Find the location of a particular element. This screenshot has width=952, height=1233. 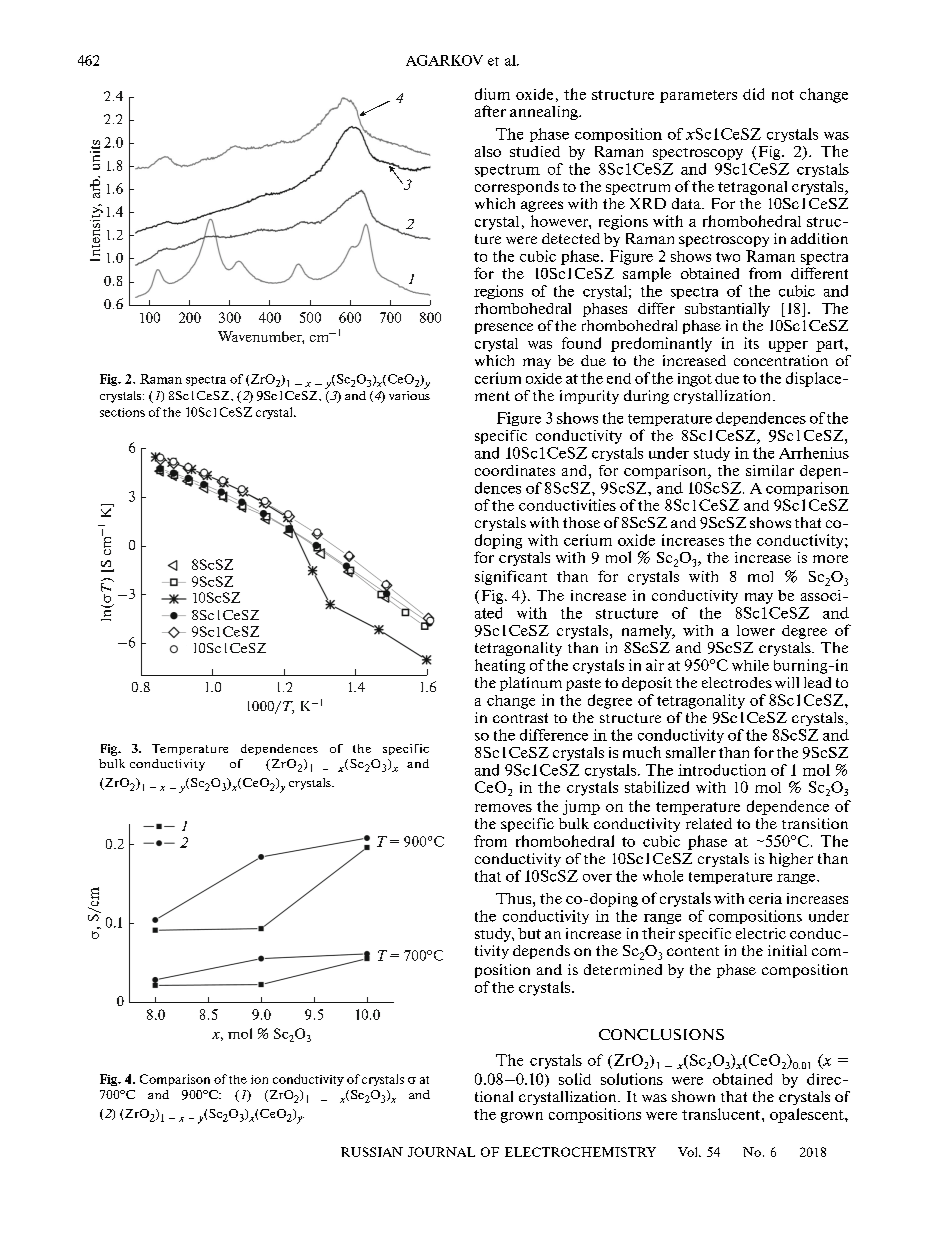

did is located at coordinates (753, 94).
